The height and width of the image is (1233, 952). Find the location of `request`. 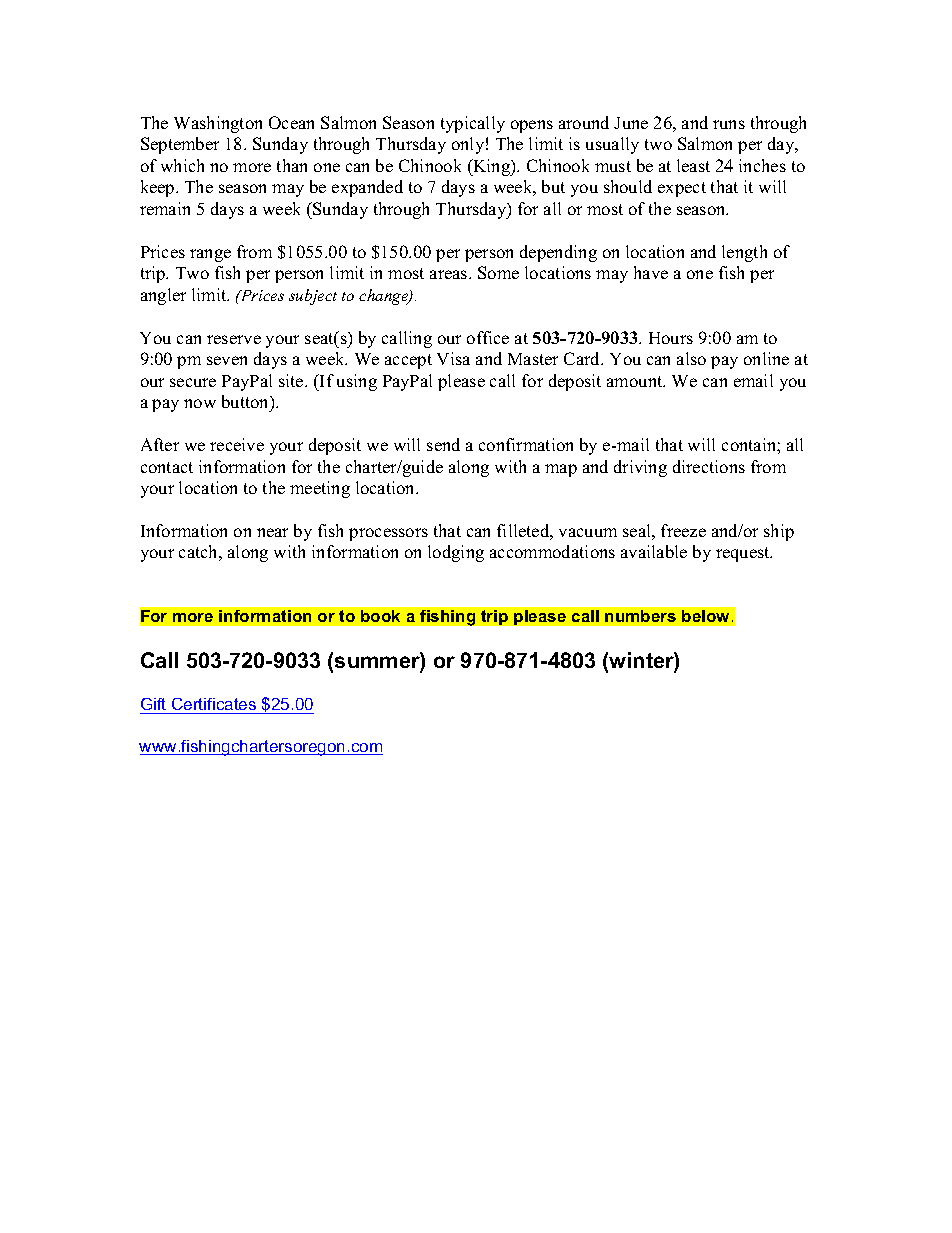

request is located at coordinates (744, 554).
